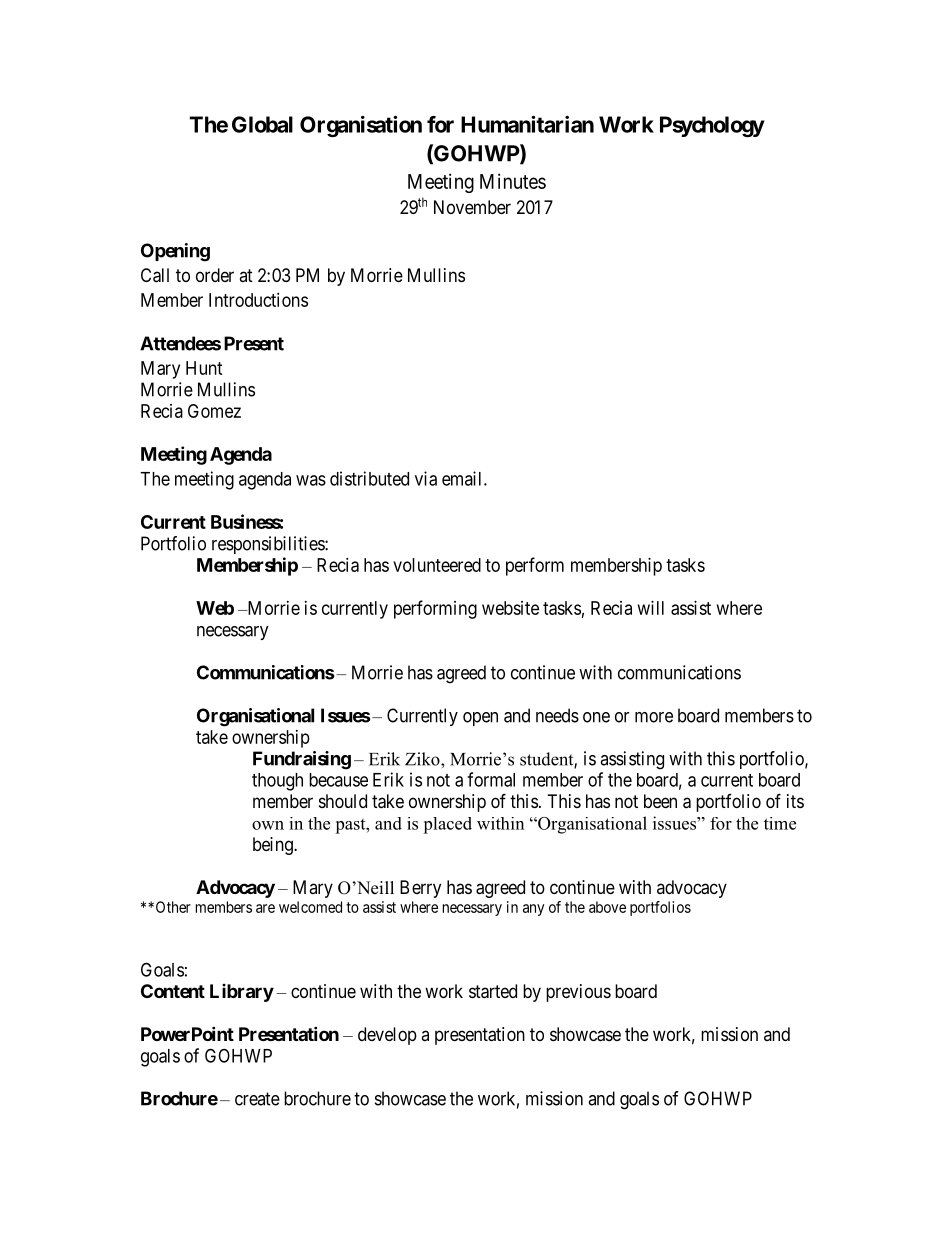  Describe the element at coordinates (654, 717) in the screenshot. I see `more` at that location.
